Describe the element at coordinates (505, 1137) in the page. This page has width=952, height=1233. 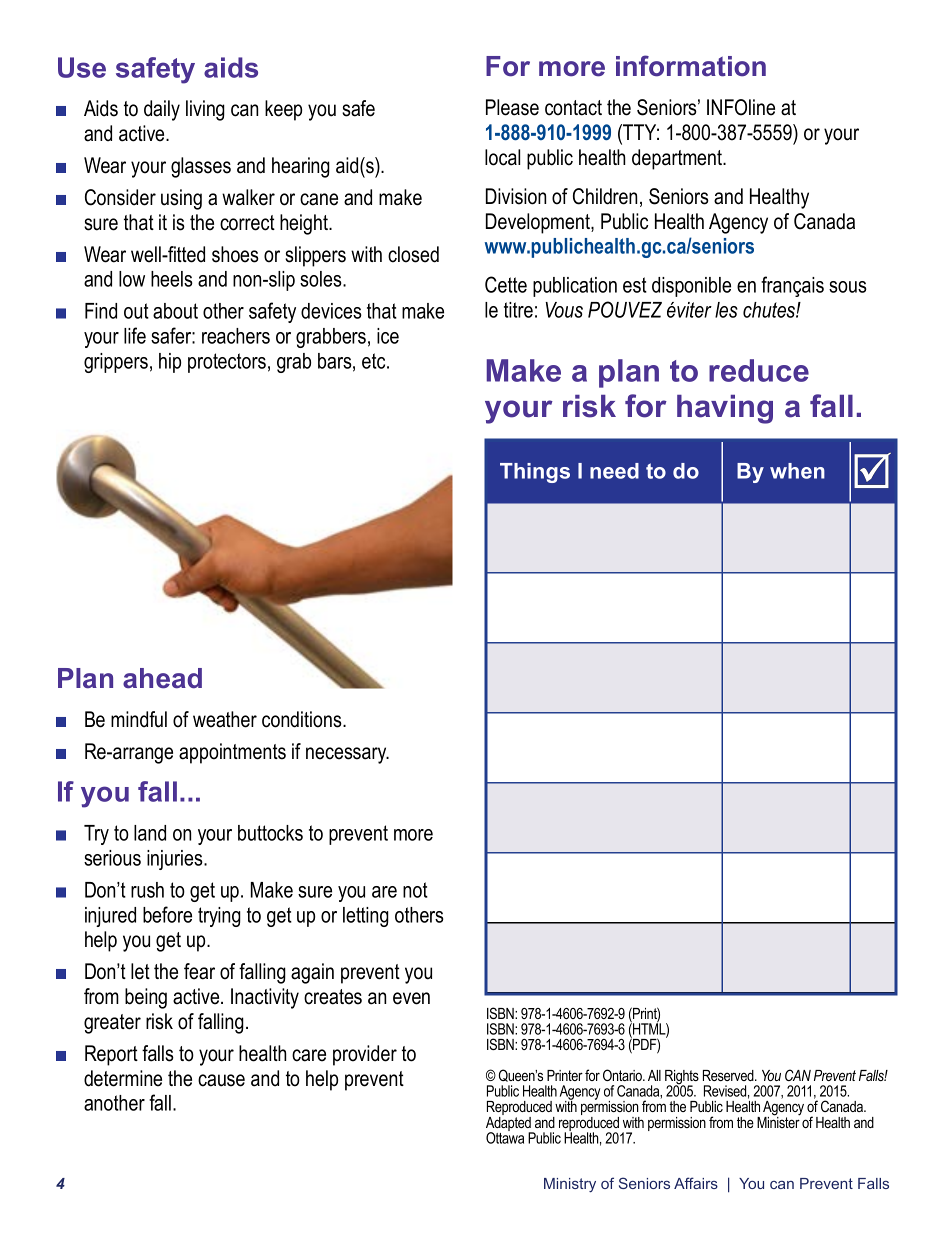
I see `Ottawa` at that location.
